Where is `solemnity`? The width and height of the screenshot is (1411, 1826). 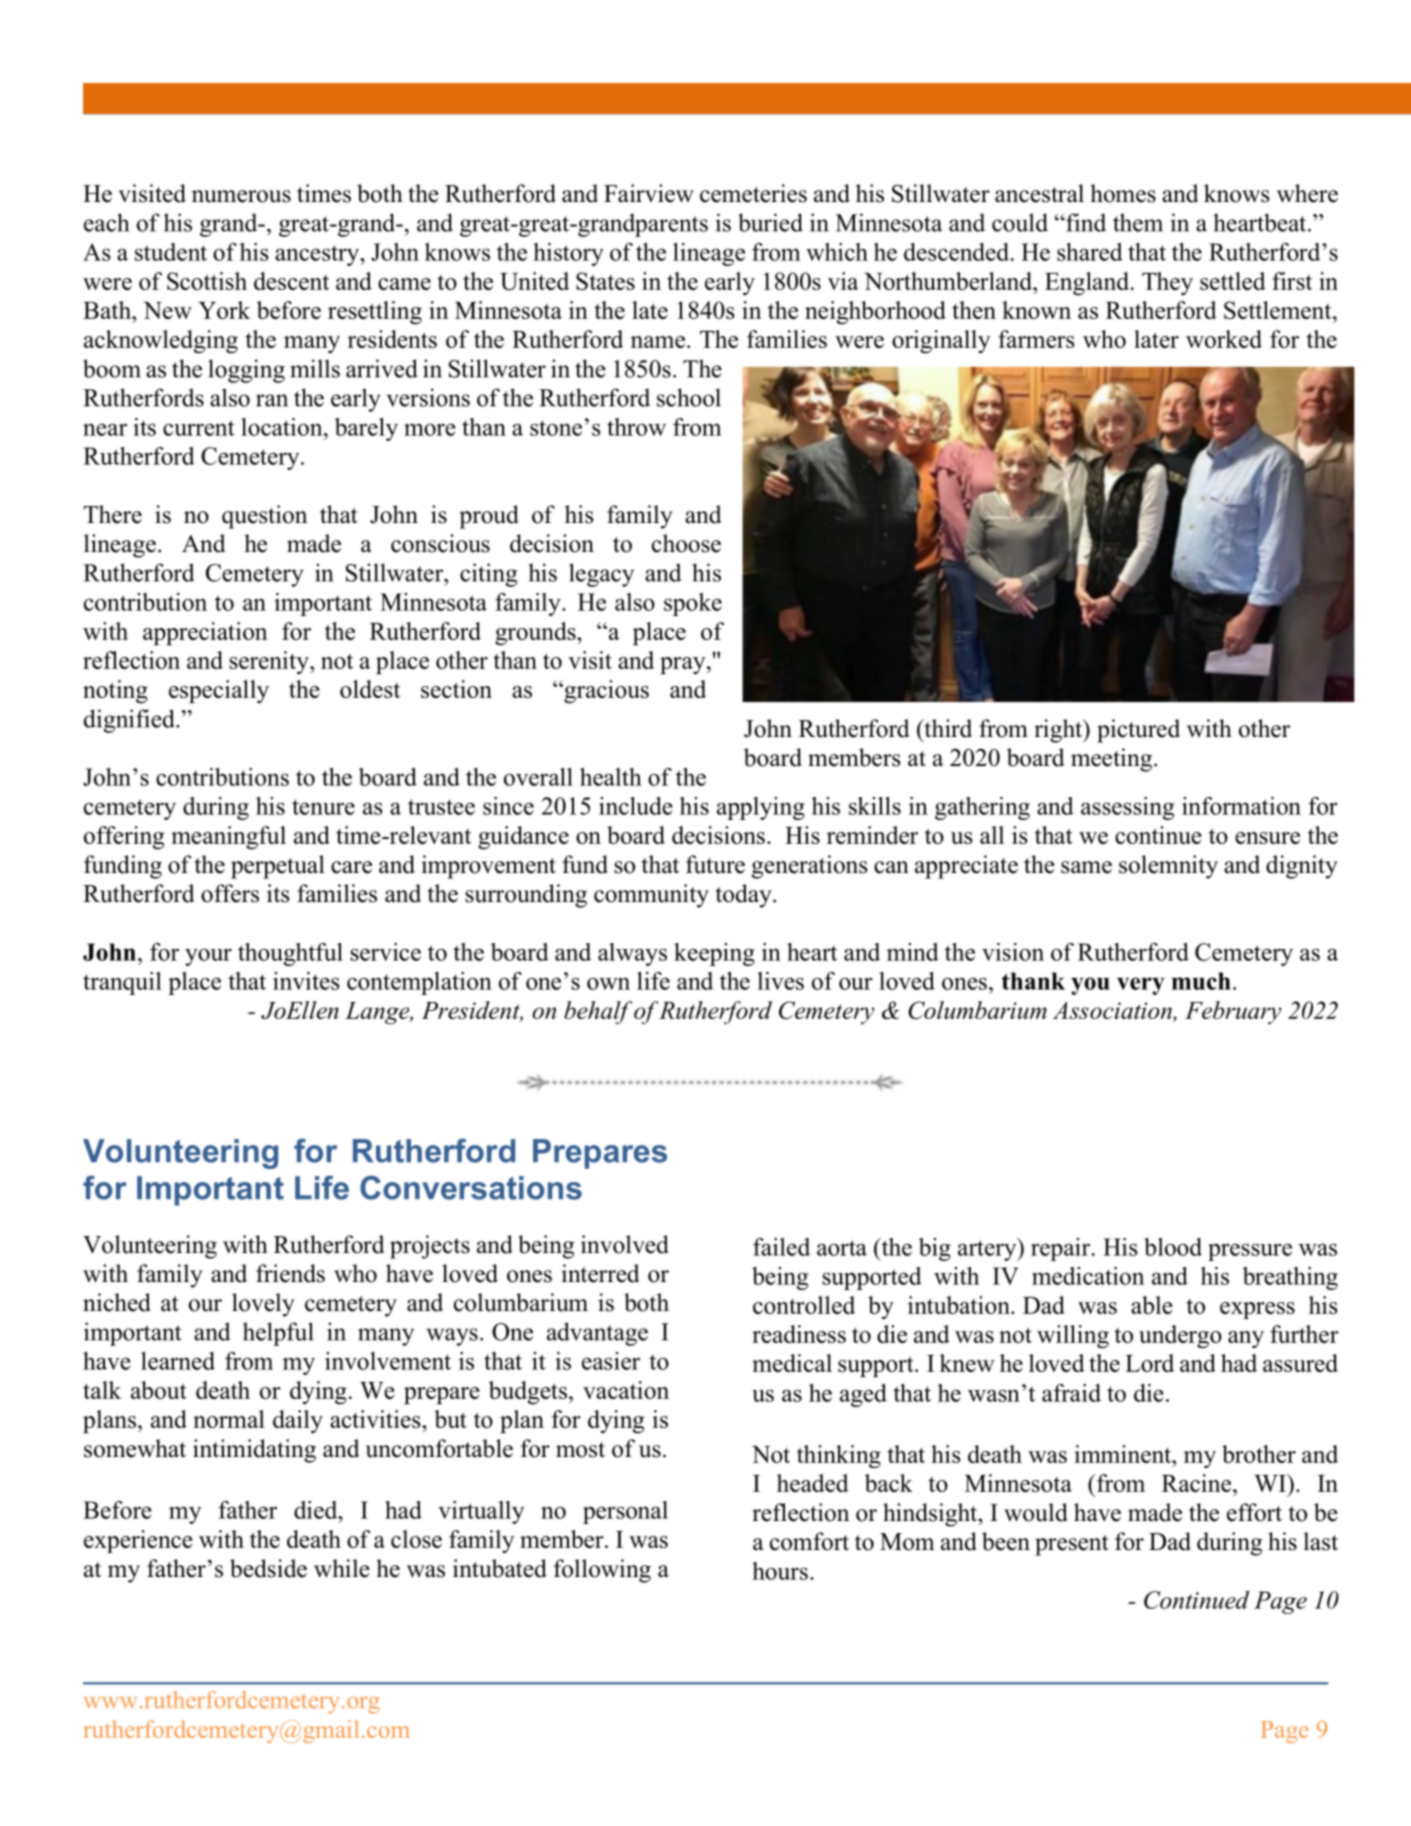
solemnity is located at coordinates (1168, 867).
